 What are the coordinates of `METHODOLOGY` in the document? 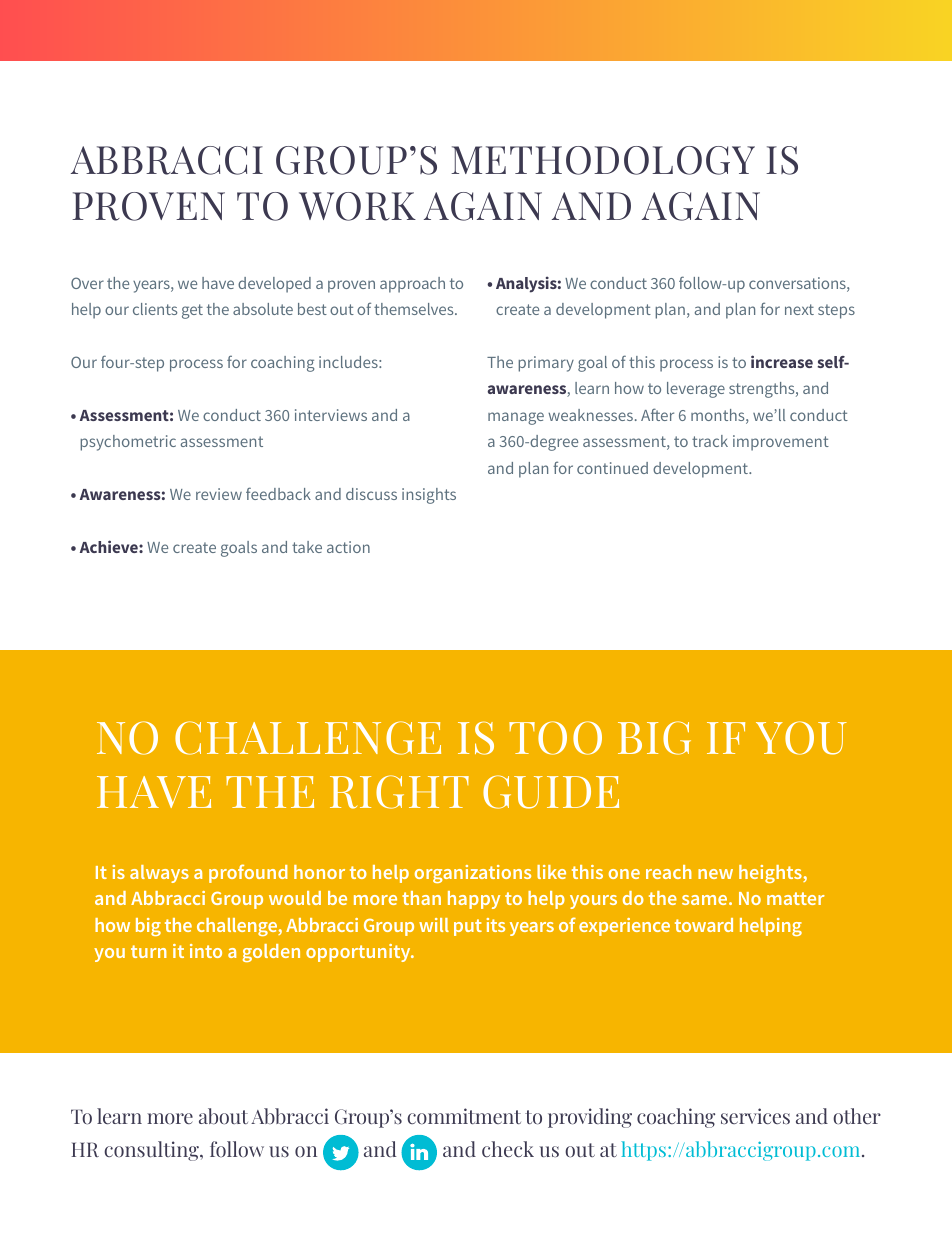 It's located at (603, 160).
